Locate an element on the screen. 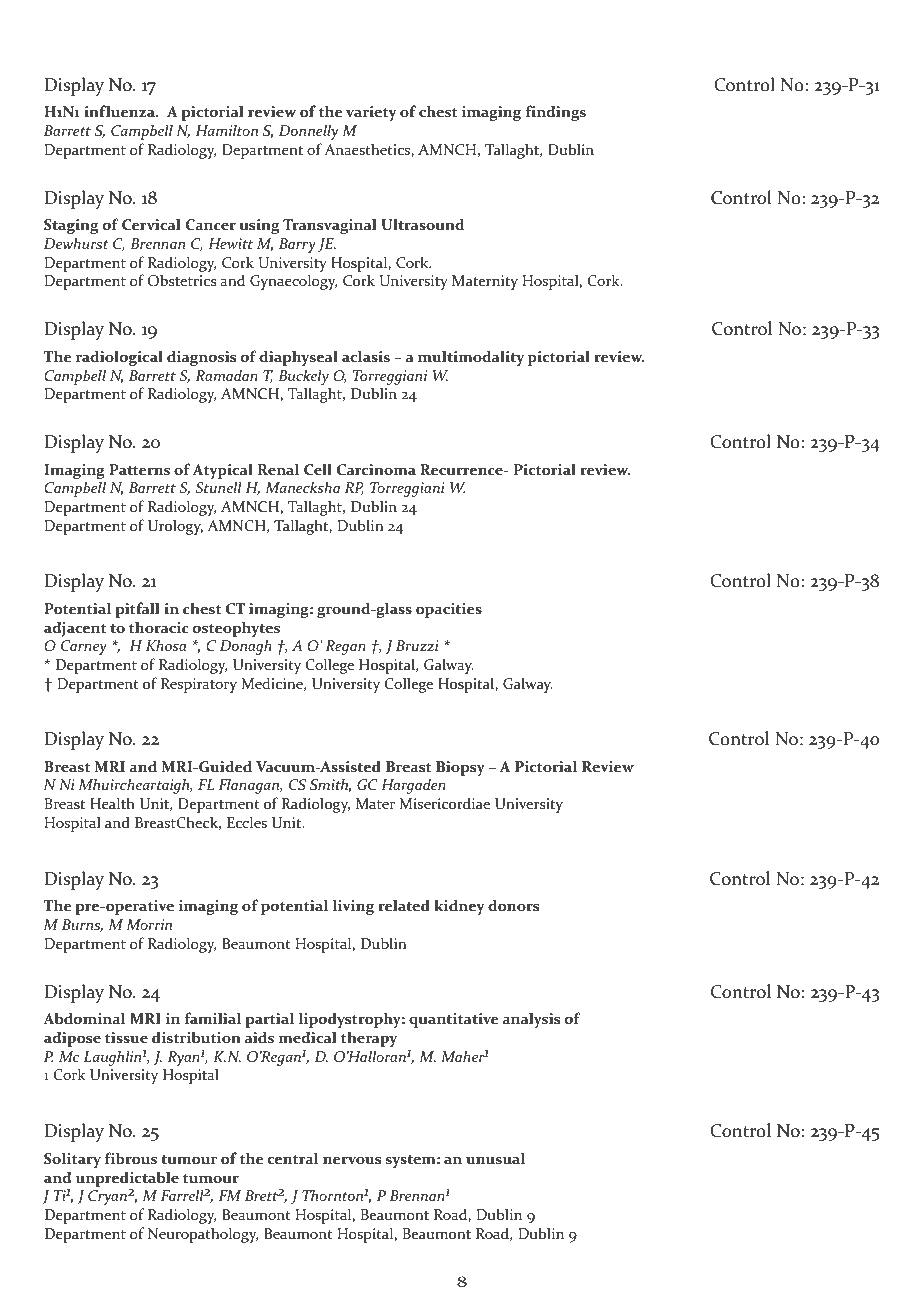 The height and width of the screenshot is (1308, 924). fibrous is located at coordinates (131, 1158).
